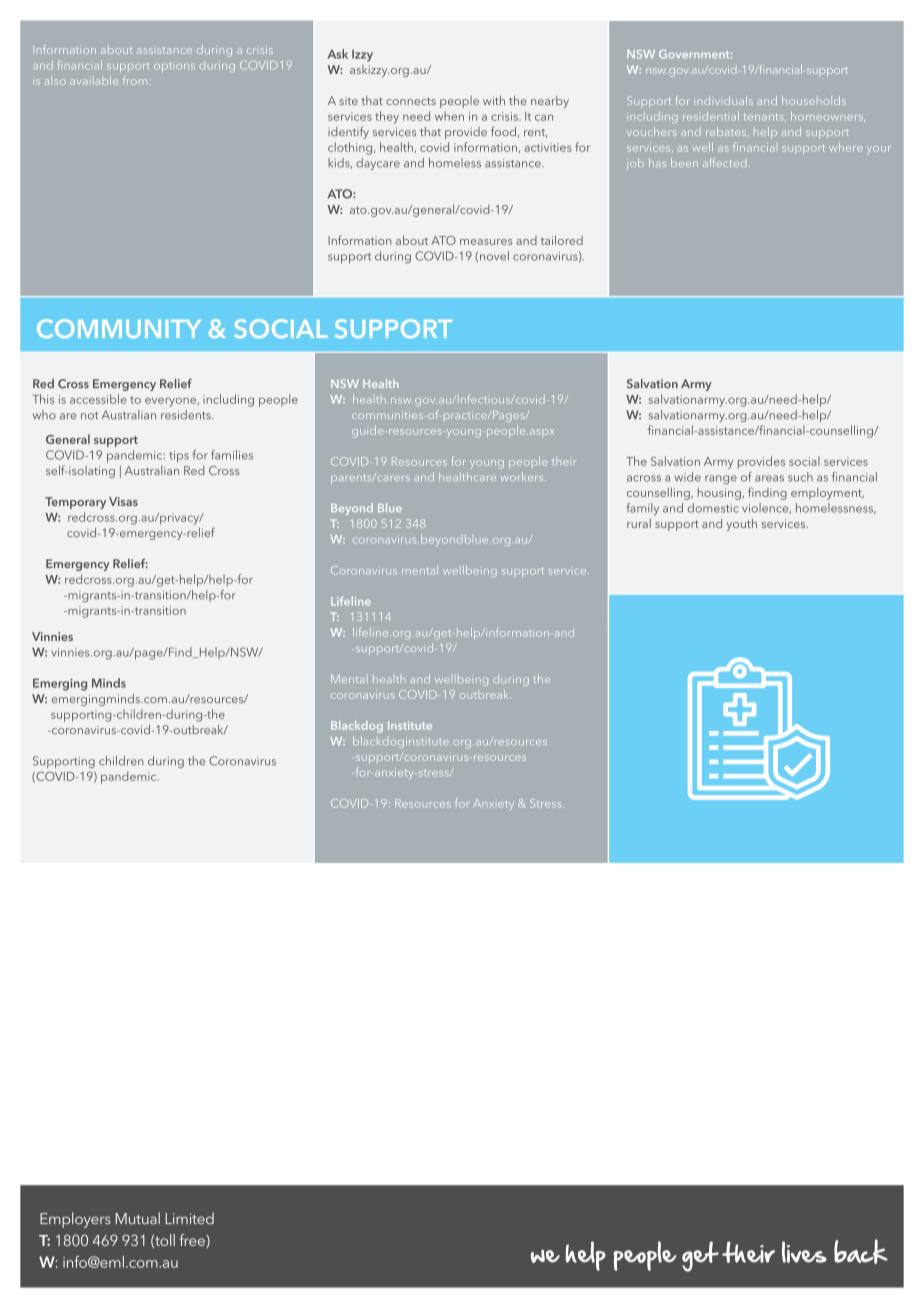  Describe the element at coordinates (189, 1218) in the image. I see `Limited` at that location.
